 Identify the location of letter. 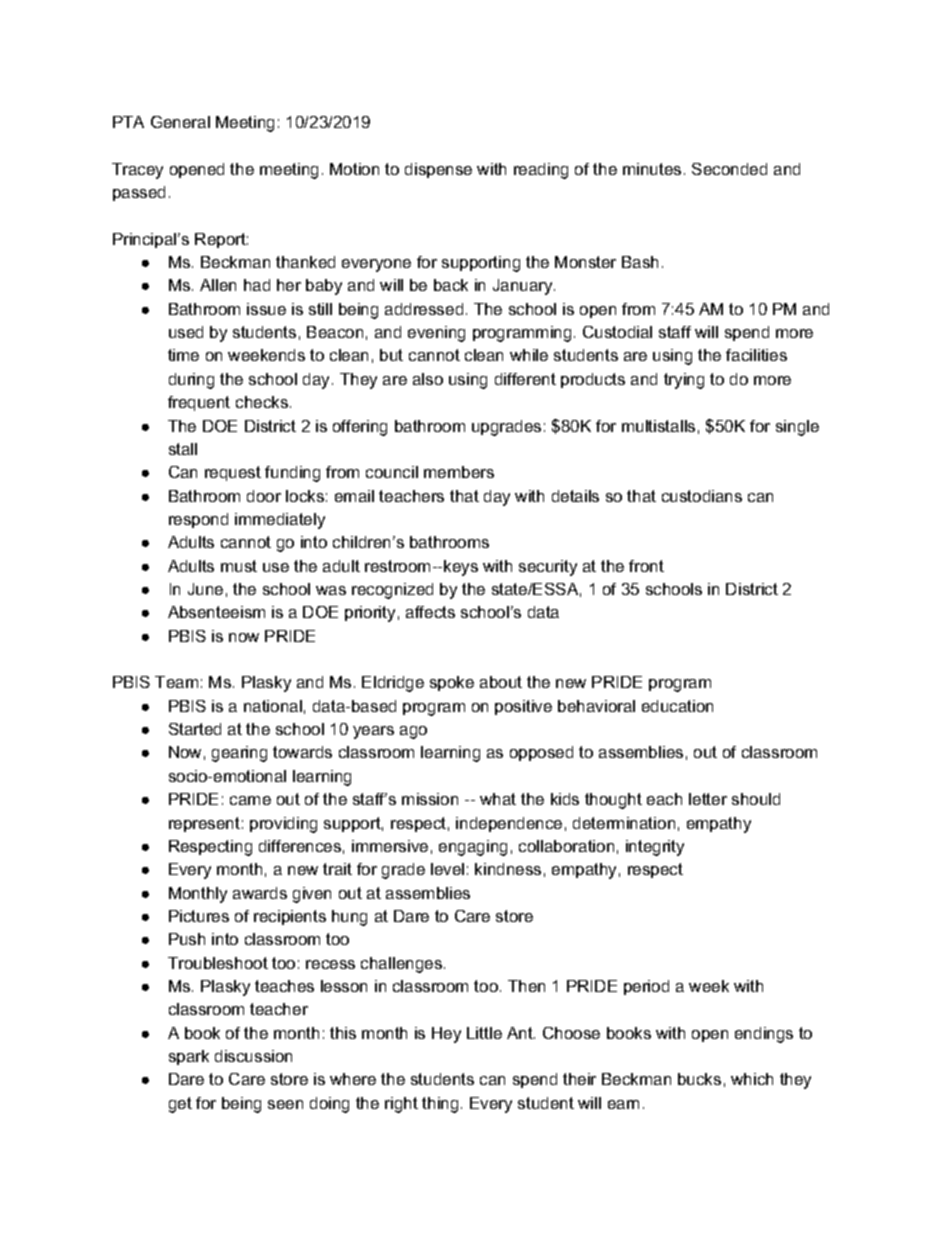
(708, 799).
